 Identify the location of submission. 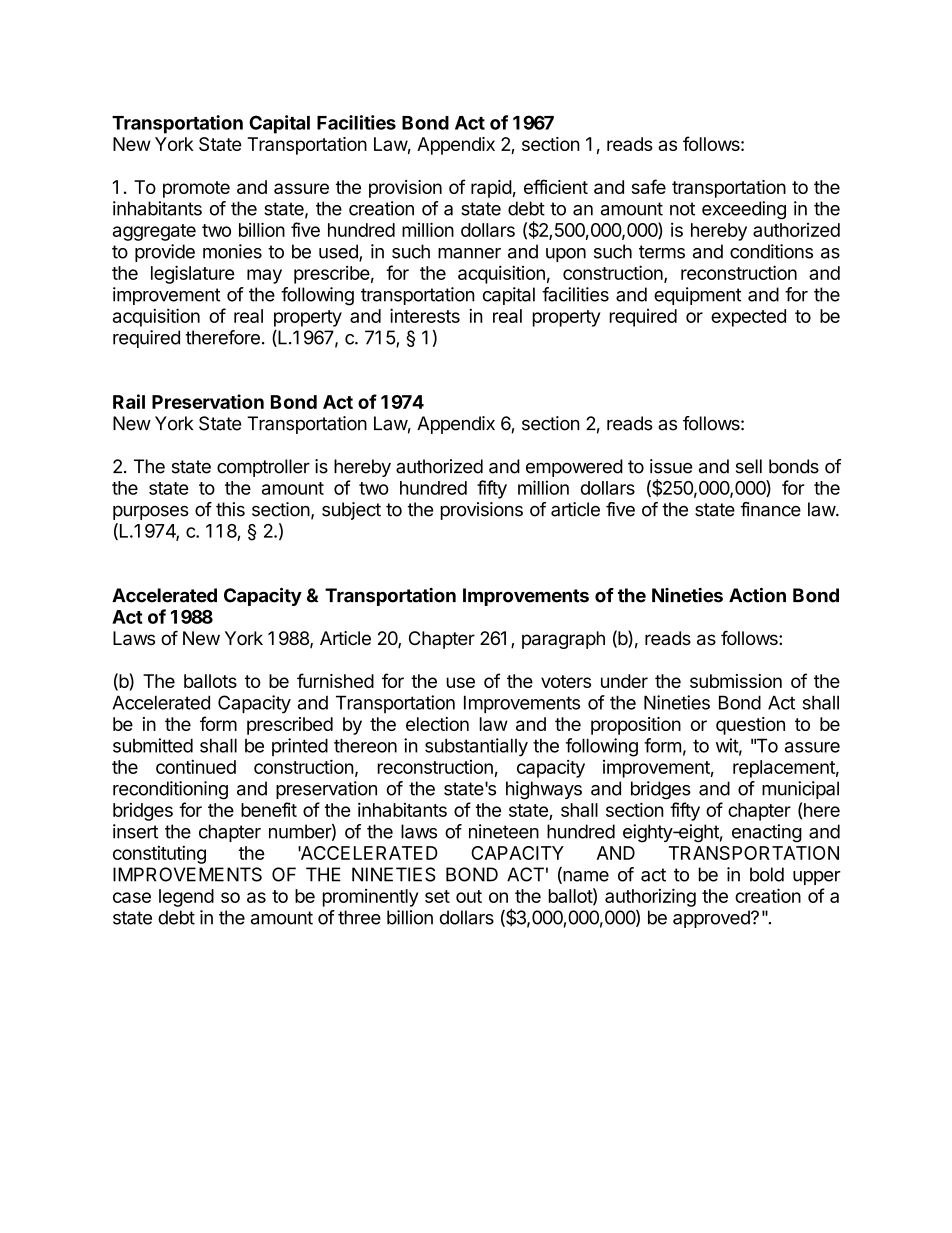
(736, 681).
